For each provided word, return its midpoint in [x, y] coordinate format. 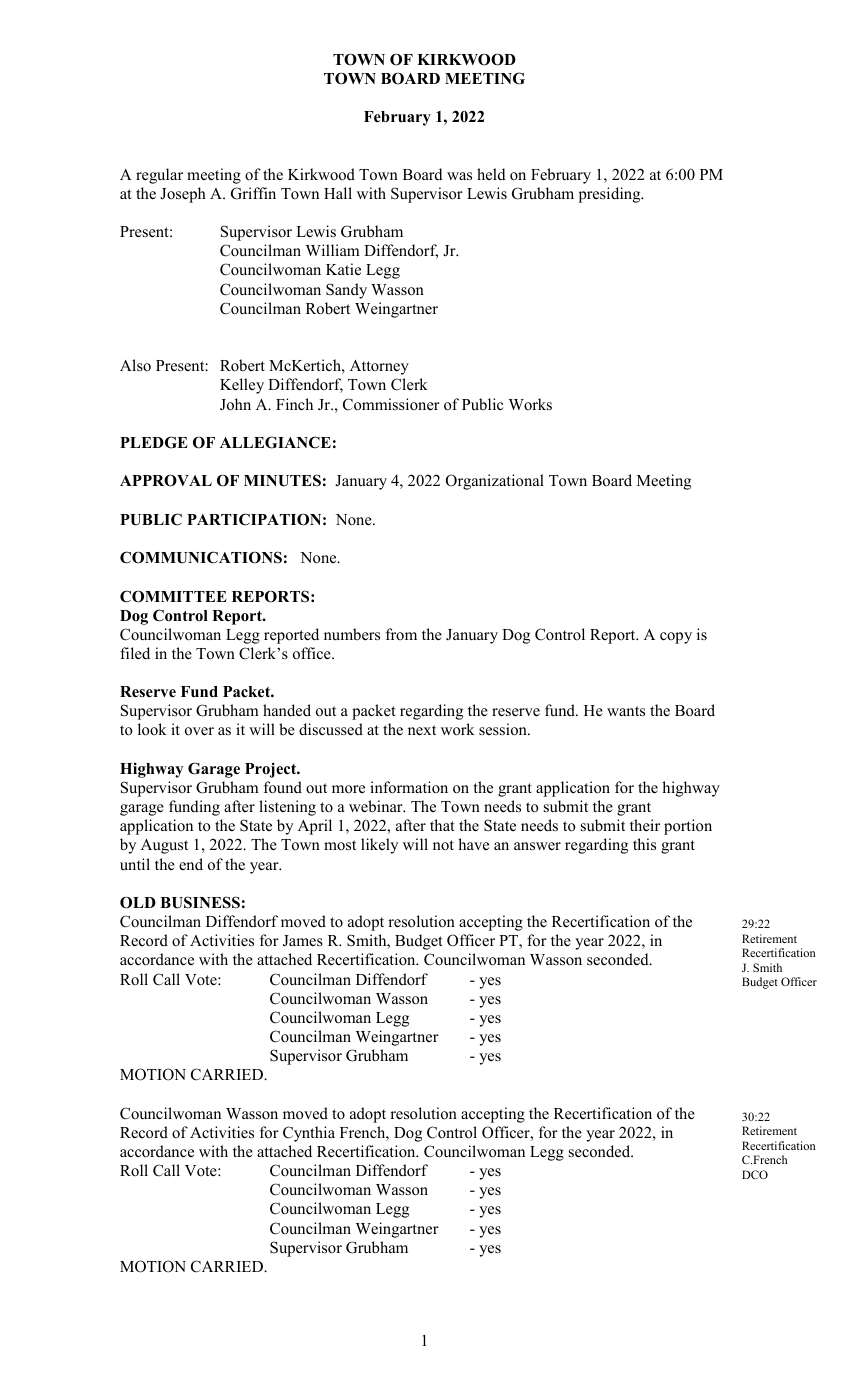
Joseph [183, 195]
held [491, 174]
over [199, 731]
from [401, 634]
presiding [611, 195]
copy [676, 638]
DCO [755, 1174]
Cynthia [309, 1134]
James [303, 941]
